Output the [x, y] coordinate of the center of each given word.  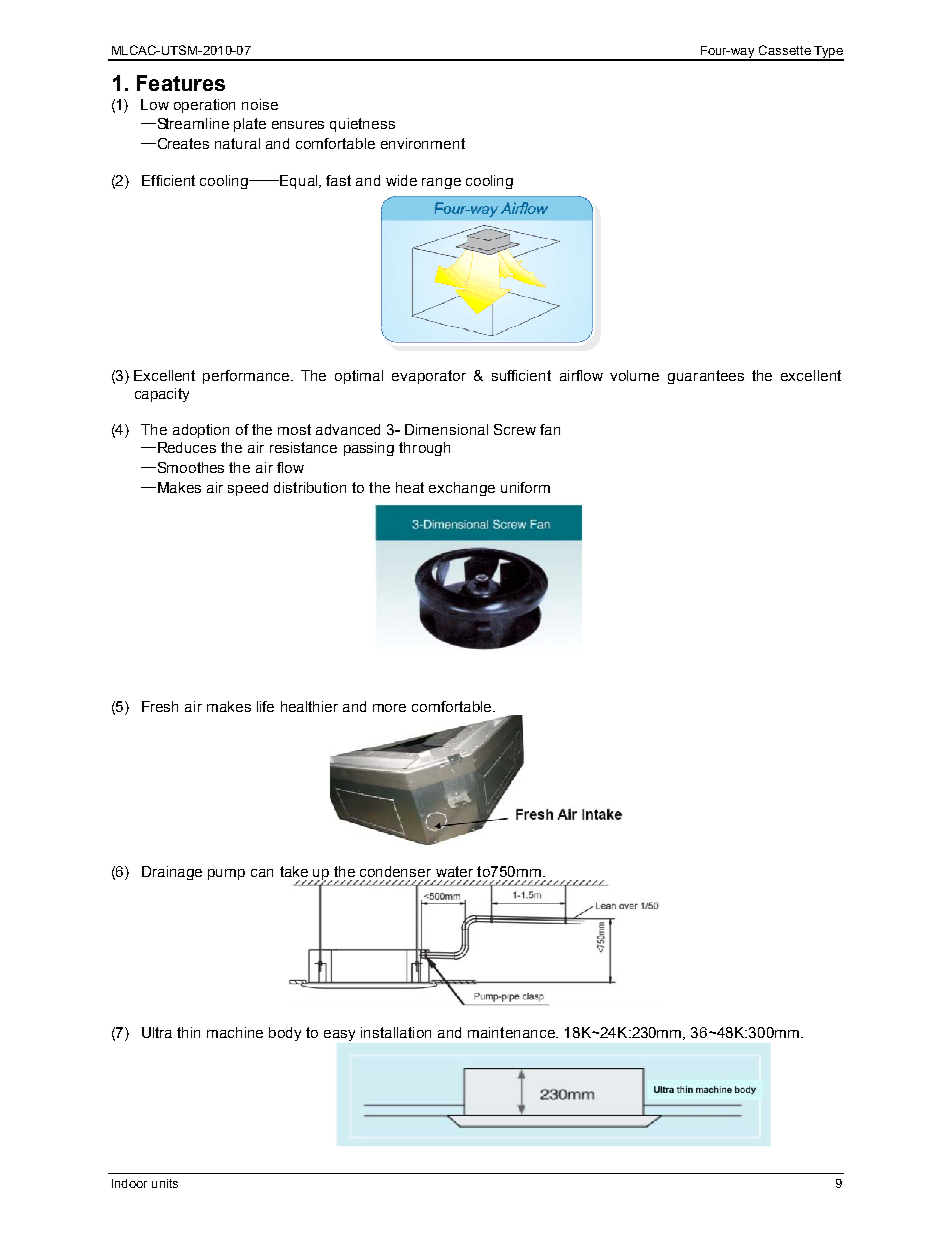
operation [204, 106]
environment [423, 143]
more [389, 708]
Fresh [160, 706]
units [165, 1183]
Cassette [785, 50]
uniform [525, 487]
